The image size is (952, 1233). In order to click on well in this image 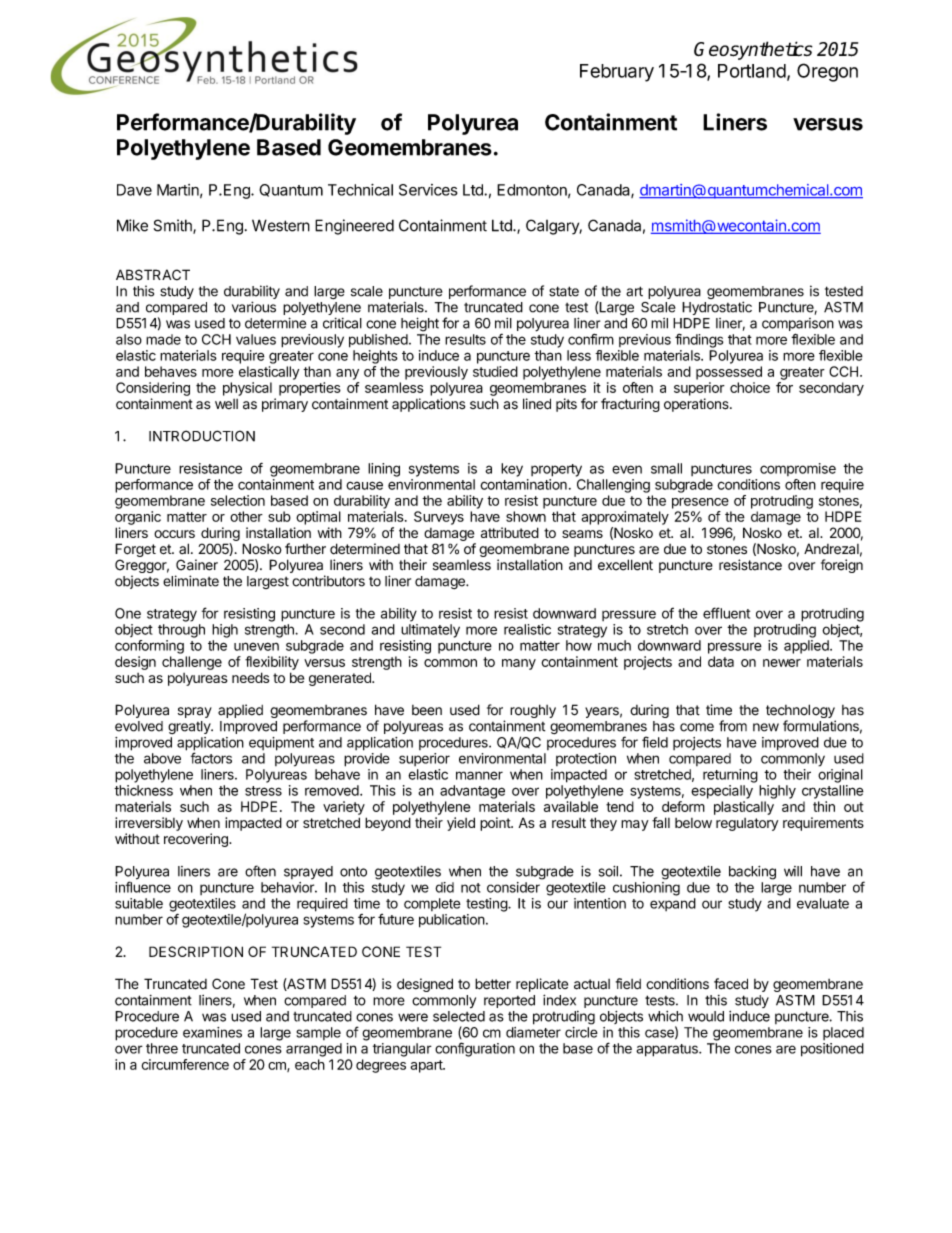, I will do `click(226, 404)`.
